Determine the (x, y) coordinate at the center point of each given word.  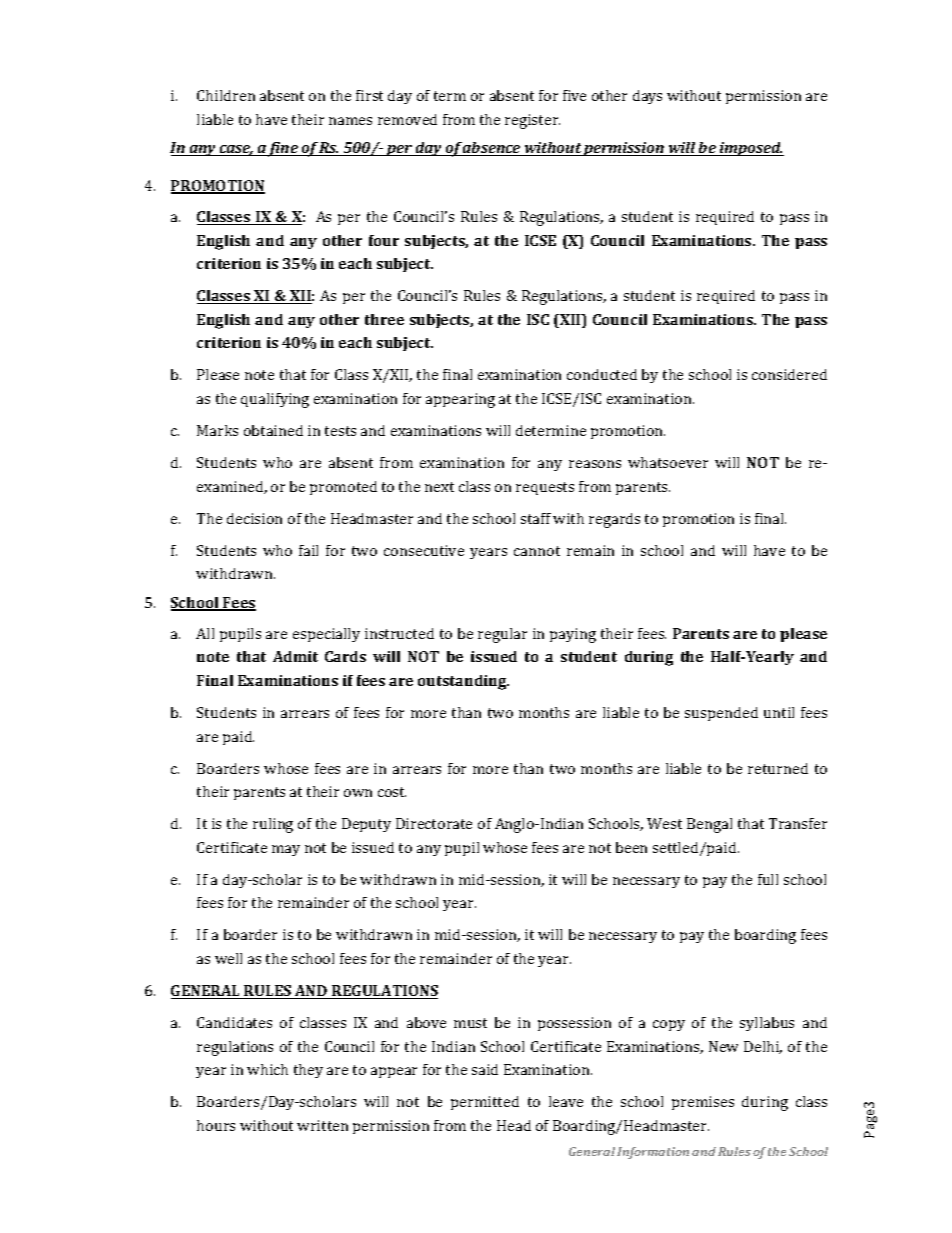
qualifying (275, 400)
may (286, 850)
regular (502, 635)
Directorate (434, 823)
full (768, 879)
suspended (721, 714)
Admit (295, 656)
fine (283, 149)
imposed (751, 149)
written (322, 1125)
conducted (602, 374)
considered (789, 374)
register (532, 121)
